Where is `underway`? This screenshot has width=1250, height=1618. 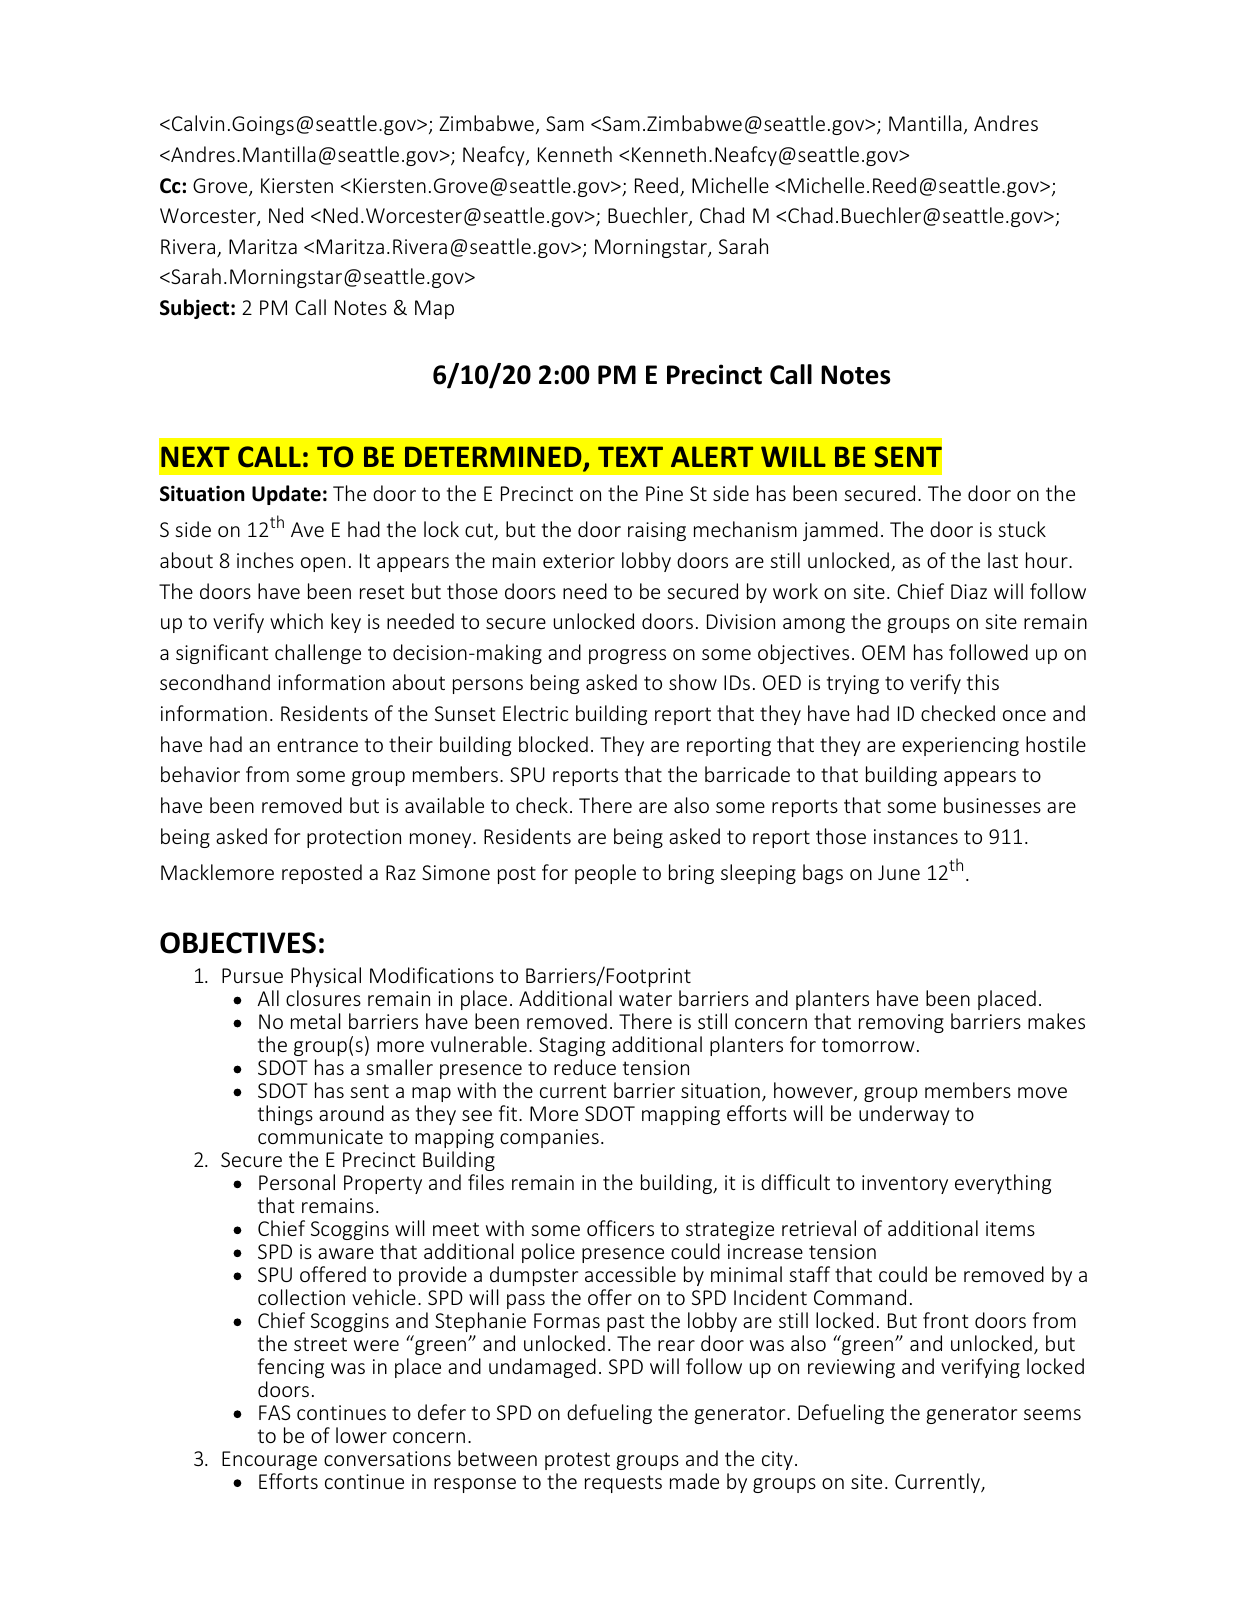 underway is located at coordinates (904, 1115).
